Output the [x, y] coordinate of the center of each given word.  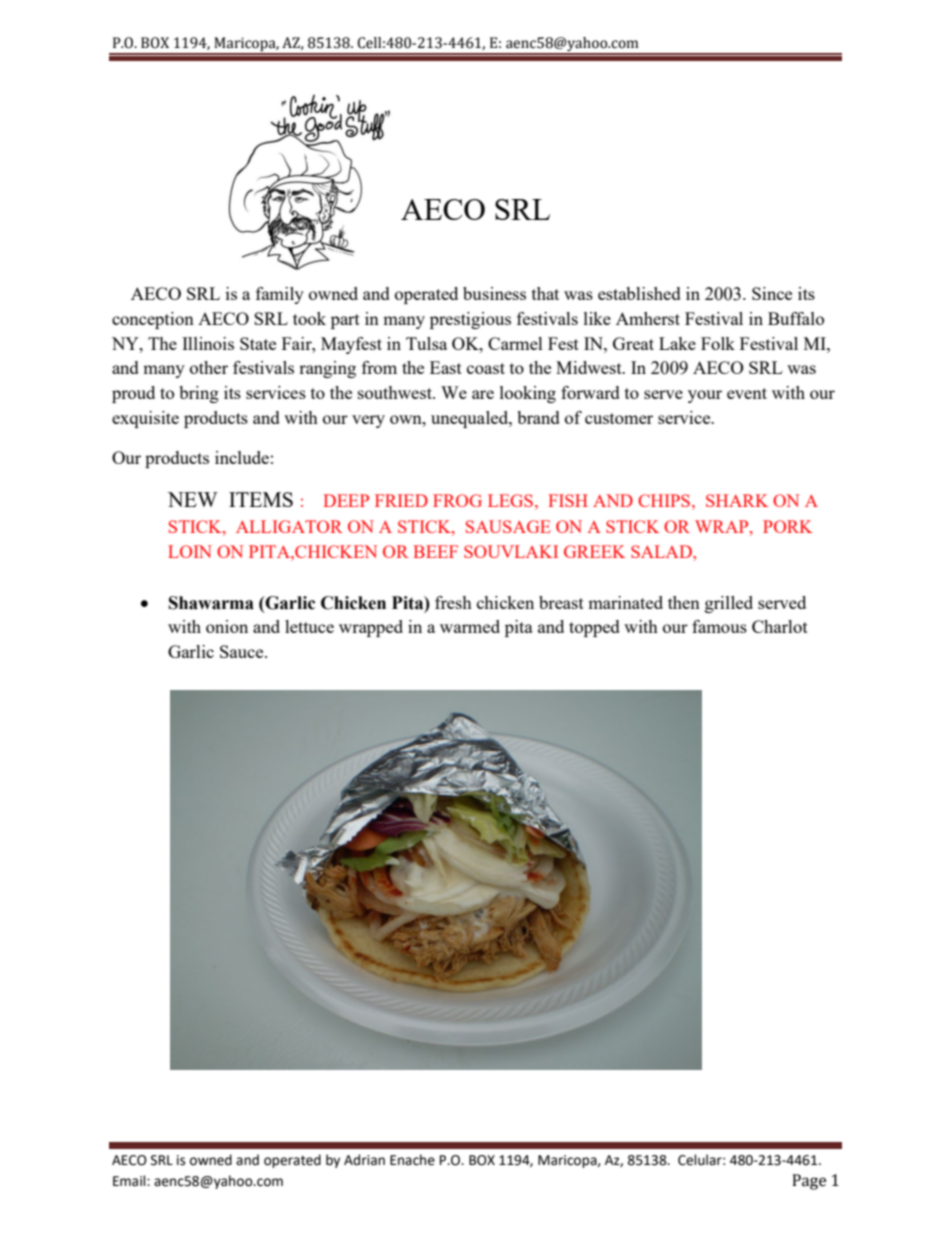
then [684, 602]
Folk [718, 343]
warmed [470, 626]
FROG [457, 500]
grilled [729, 604]
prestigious [470, 320]
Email [130, 1181]
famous [719, 626]
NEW [193, 499]
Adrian [364, 1160]
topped [594, 628]
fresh [453, 602]
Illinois [208, 343]
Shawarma [211, 603]
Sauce [243, 651]
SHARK [737, 500]
